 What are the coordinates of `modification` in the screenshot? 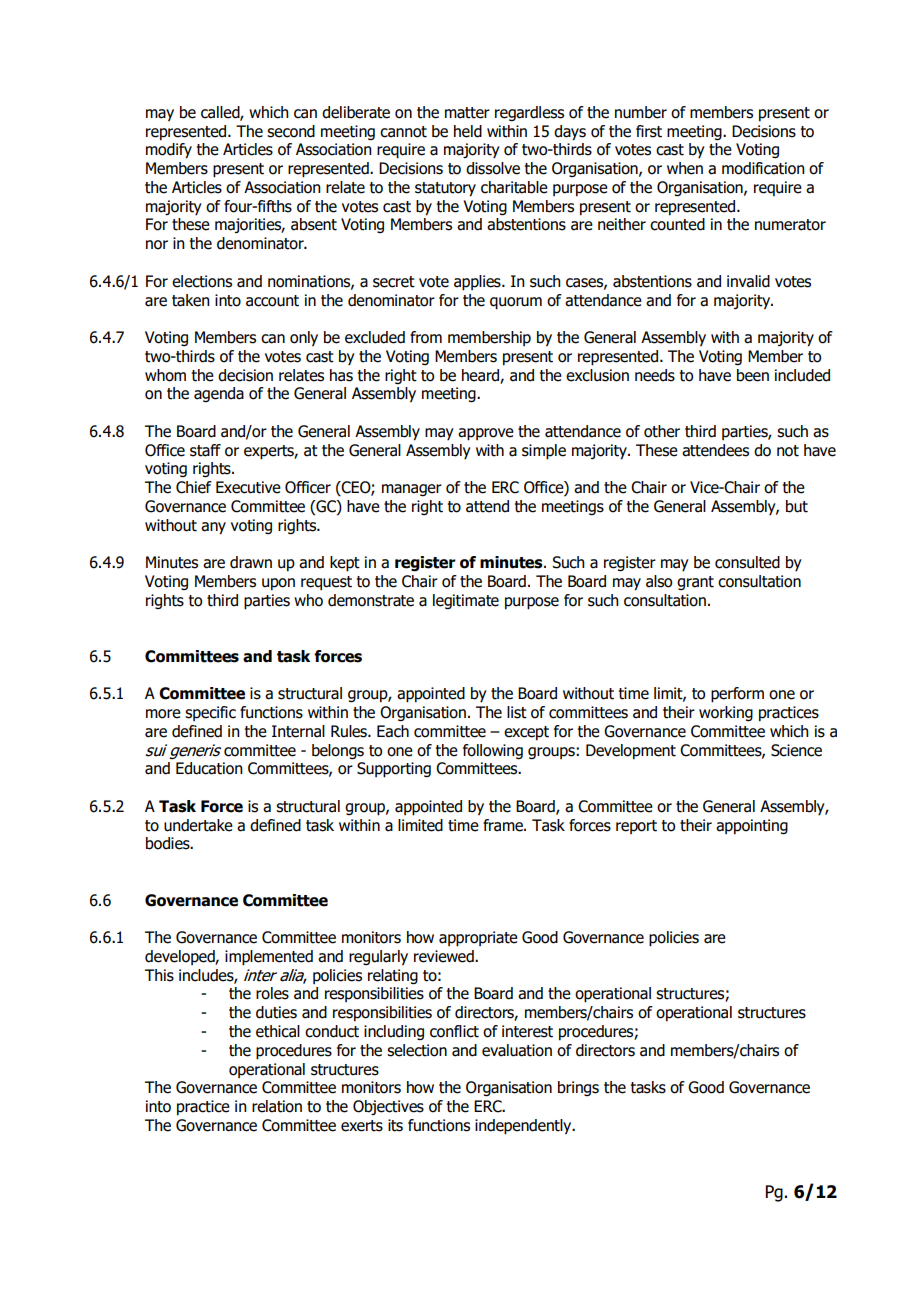 It's located at (763, 168).
